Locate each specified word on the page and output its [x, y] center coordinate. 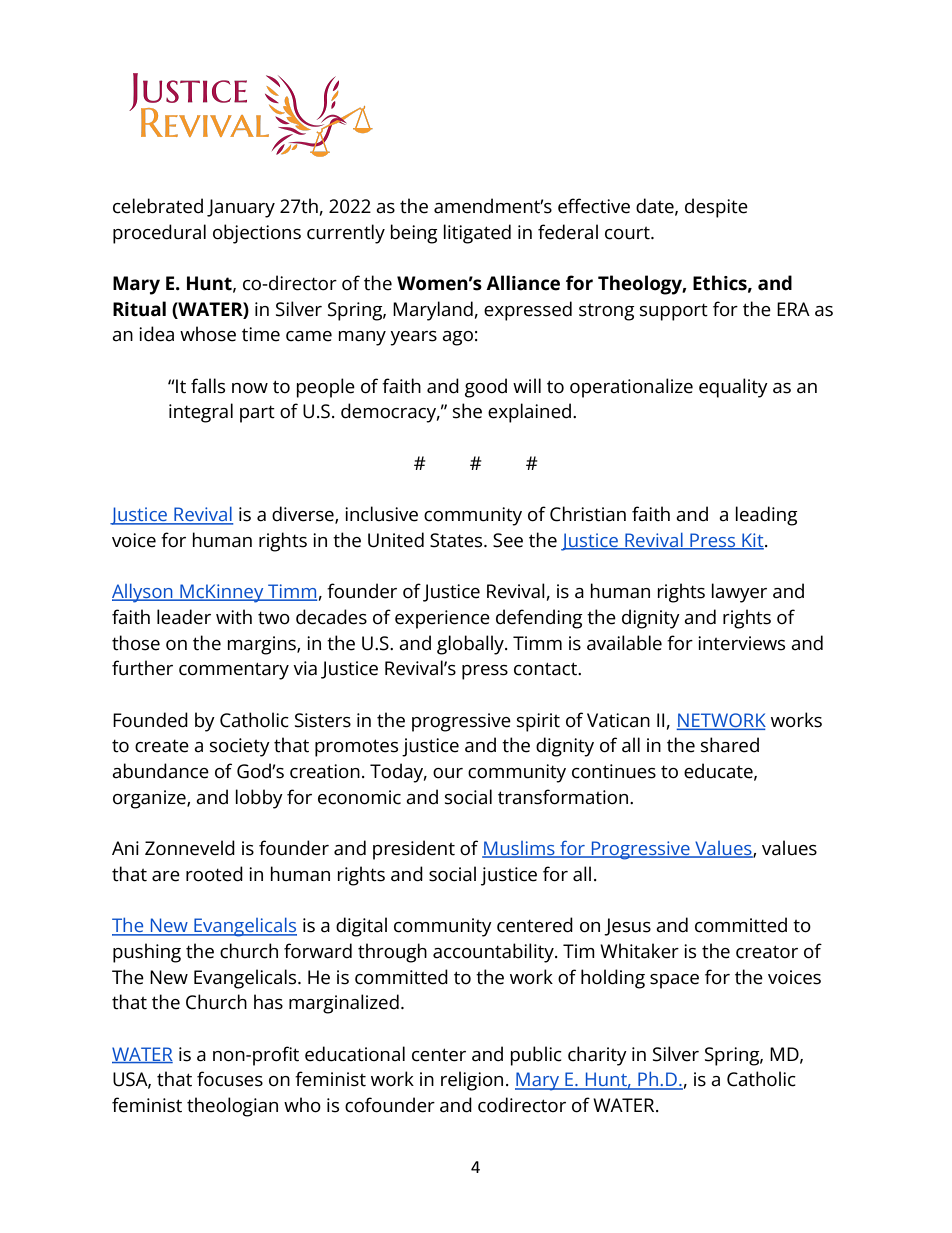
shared [730, 745]
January [241, 208]
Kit [753, 541]
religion [472, 1081]
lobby [259, 799]
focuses [230, 1079]
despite [716, 208]
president [414, 850]
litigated [477, 234]
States [457, 540]
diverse [304, 515]
